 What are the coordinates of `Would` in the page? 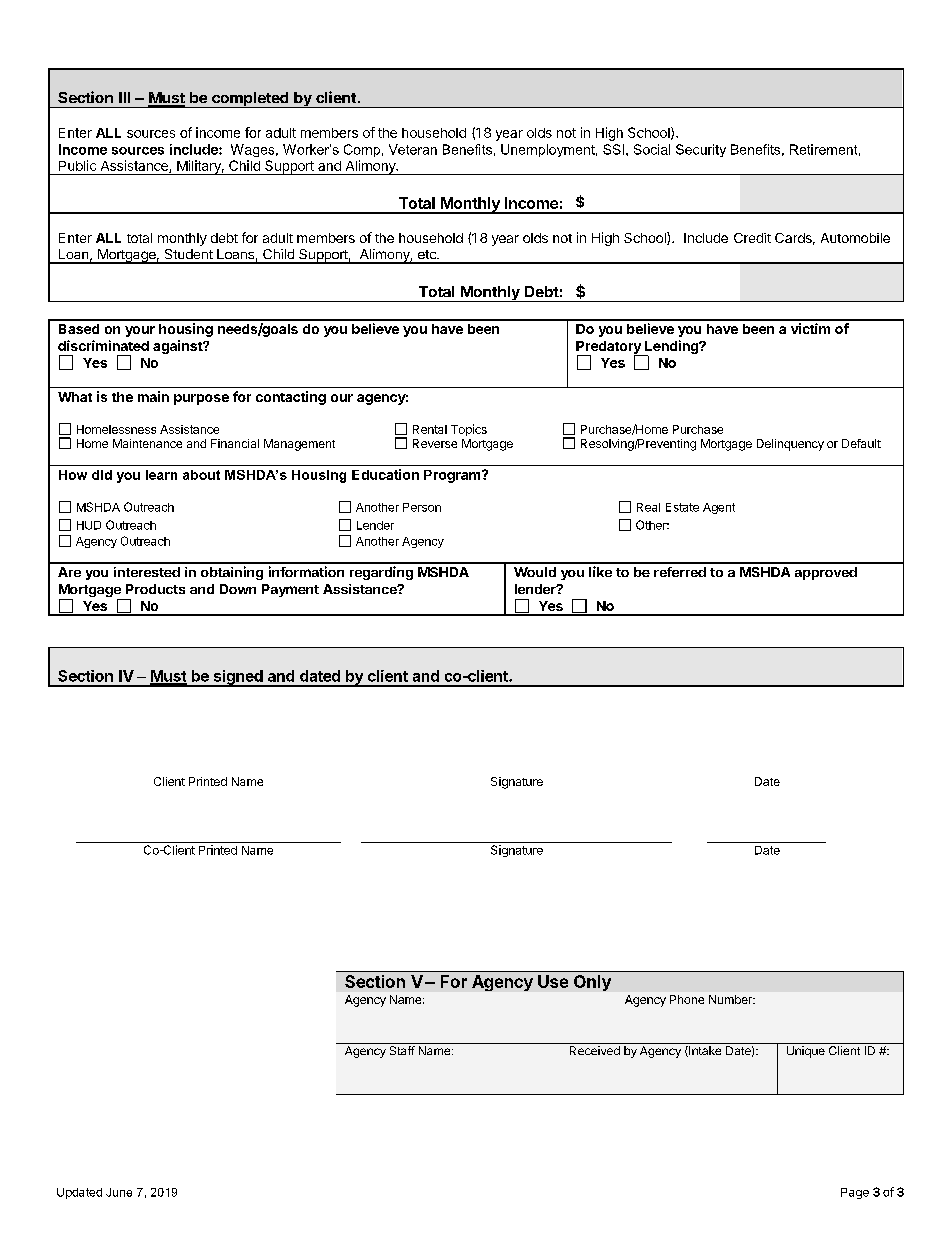 It's located at (535, 572).
